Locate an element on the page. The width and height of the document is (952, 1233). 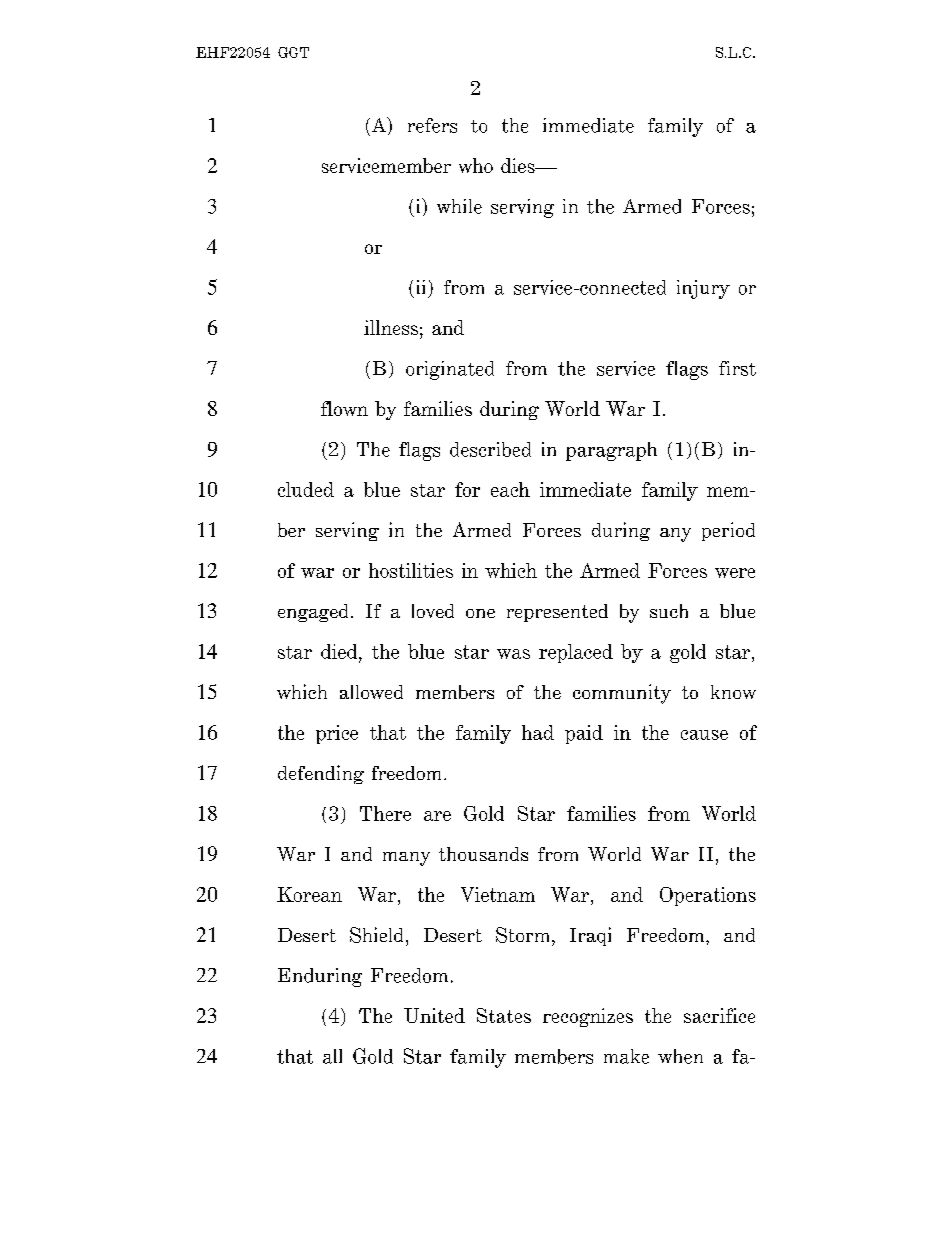
cause is located at coordinates (704, 735).
